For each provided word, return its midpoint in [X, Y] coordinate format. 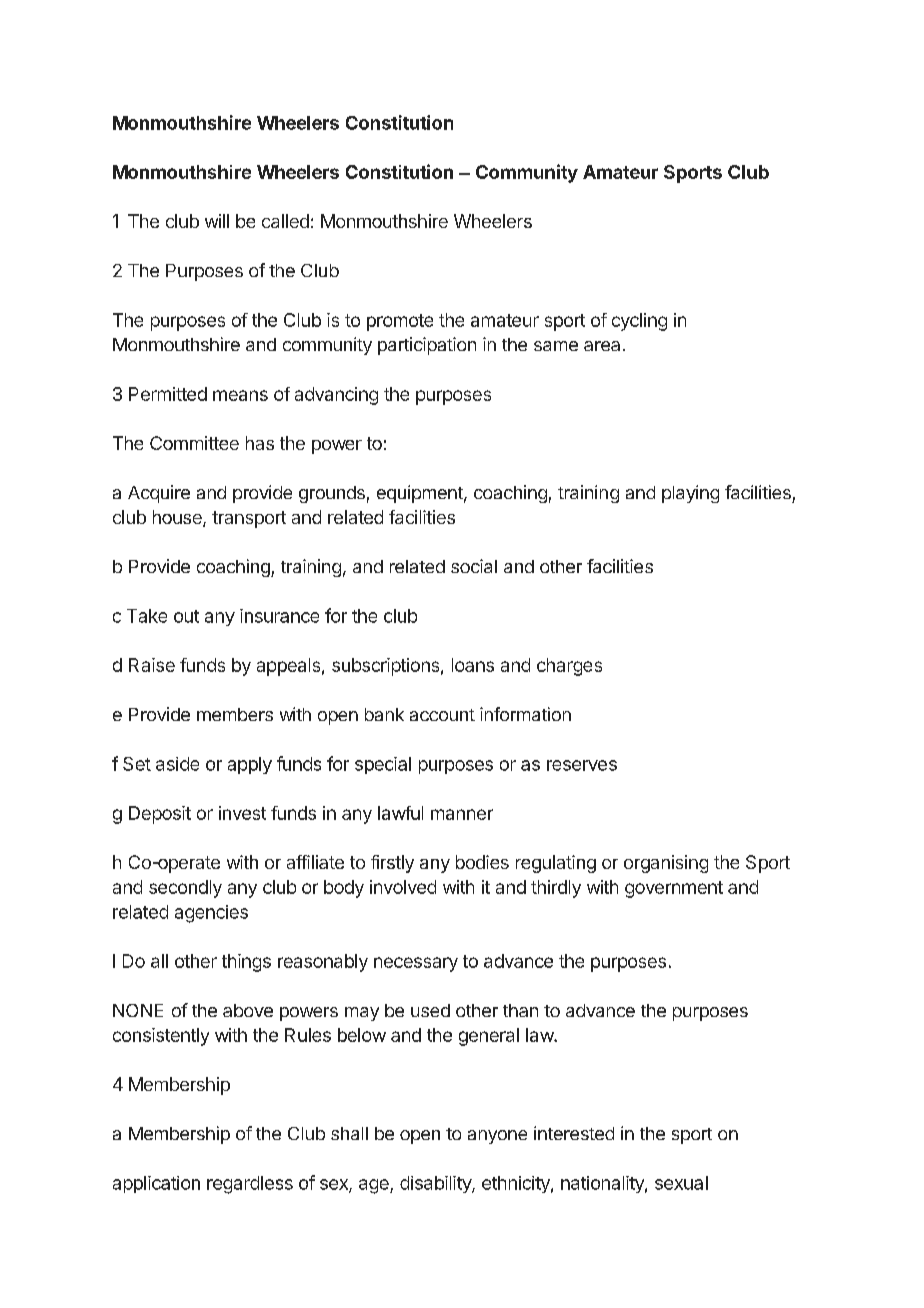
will [217, 221]
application [156, 1184]
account [442, 715]
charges [569, 667]
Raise [152, 665]
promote [400, 322]
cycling [639, 322]
